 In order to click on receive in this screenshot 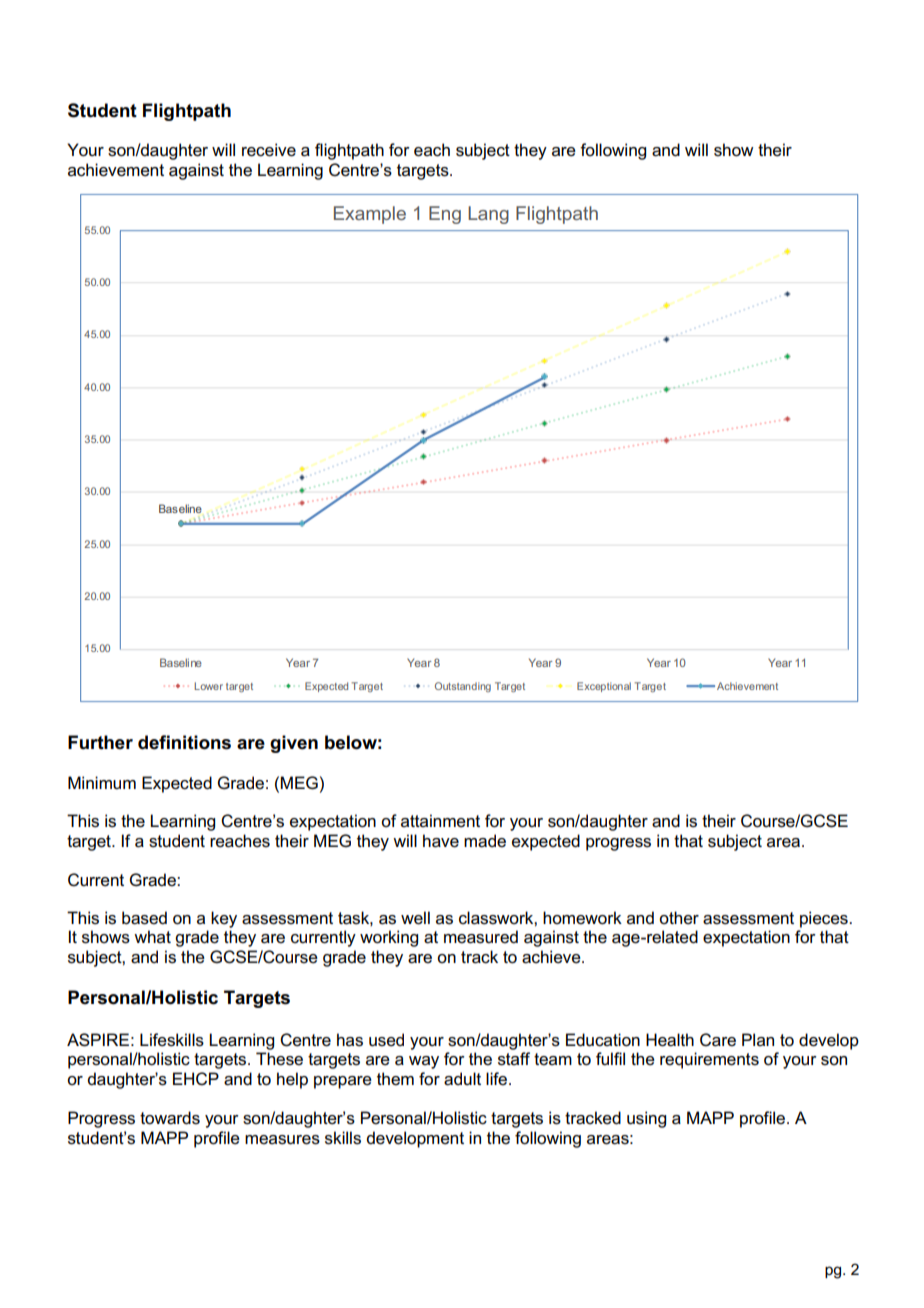, I will do `click(269, 150)`.
